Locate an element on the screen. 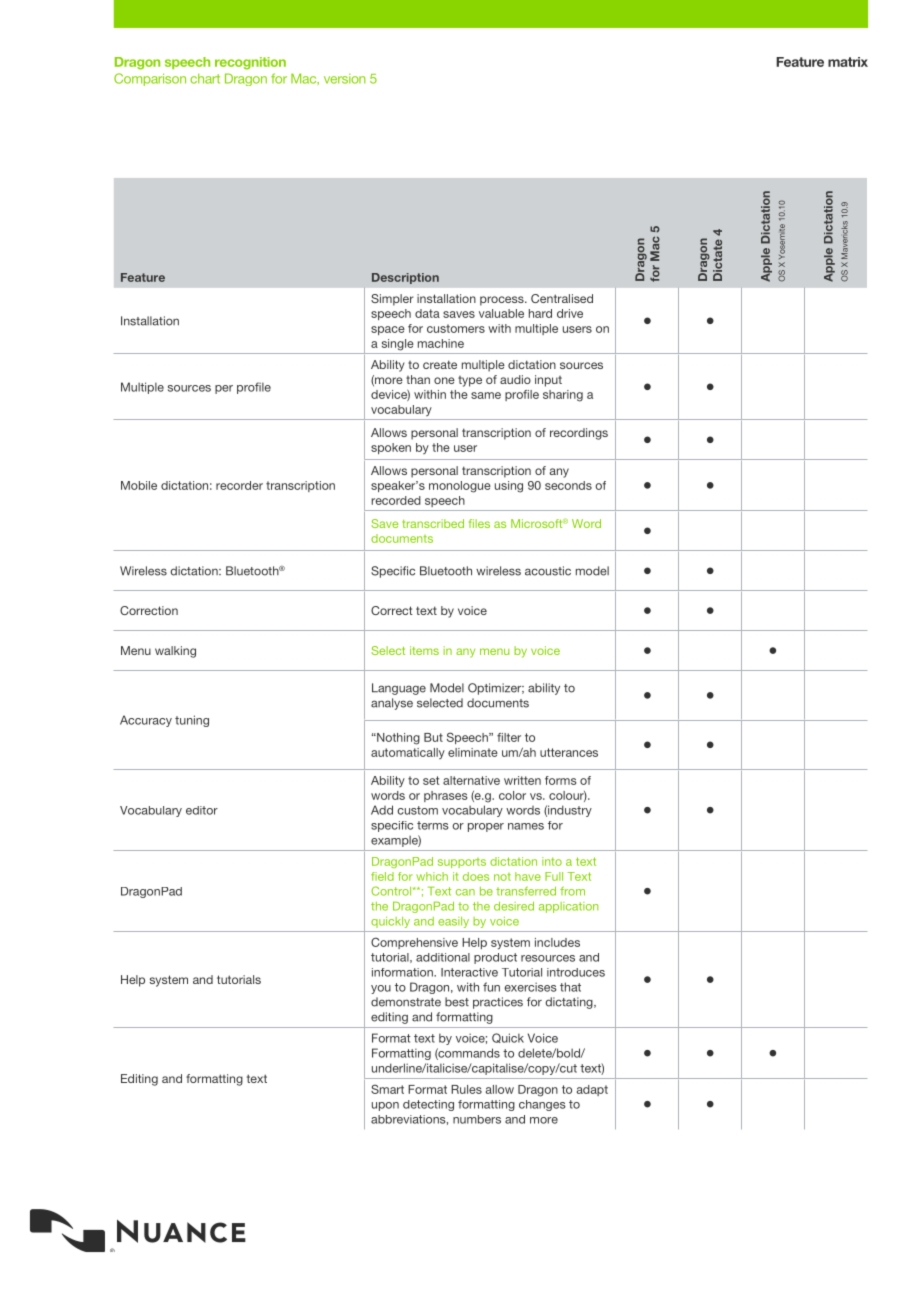  utterances is located at coordinates (569, 752).
